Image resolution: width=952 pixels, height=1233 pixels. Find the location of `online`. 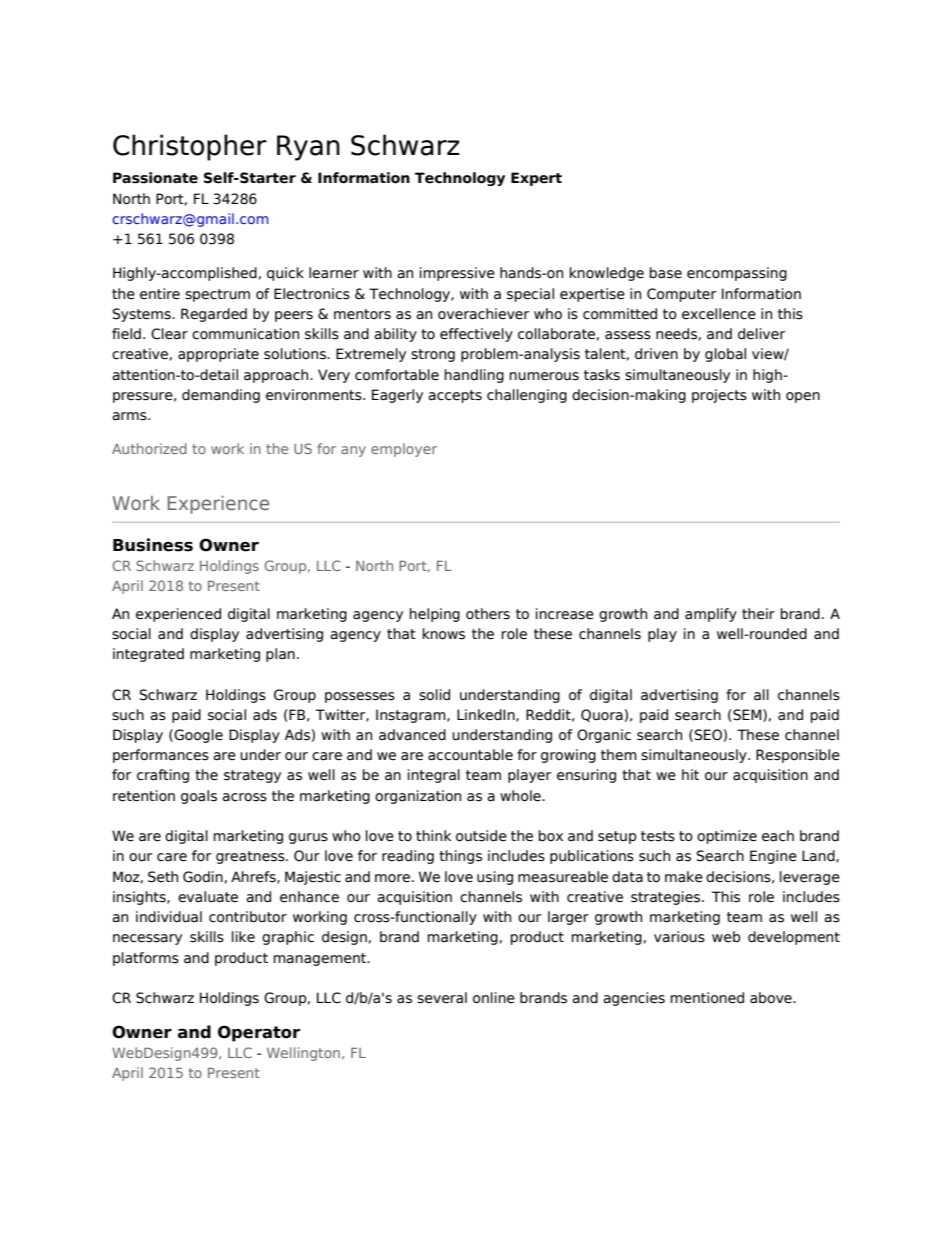

online is located at coordinates (494, 998).
